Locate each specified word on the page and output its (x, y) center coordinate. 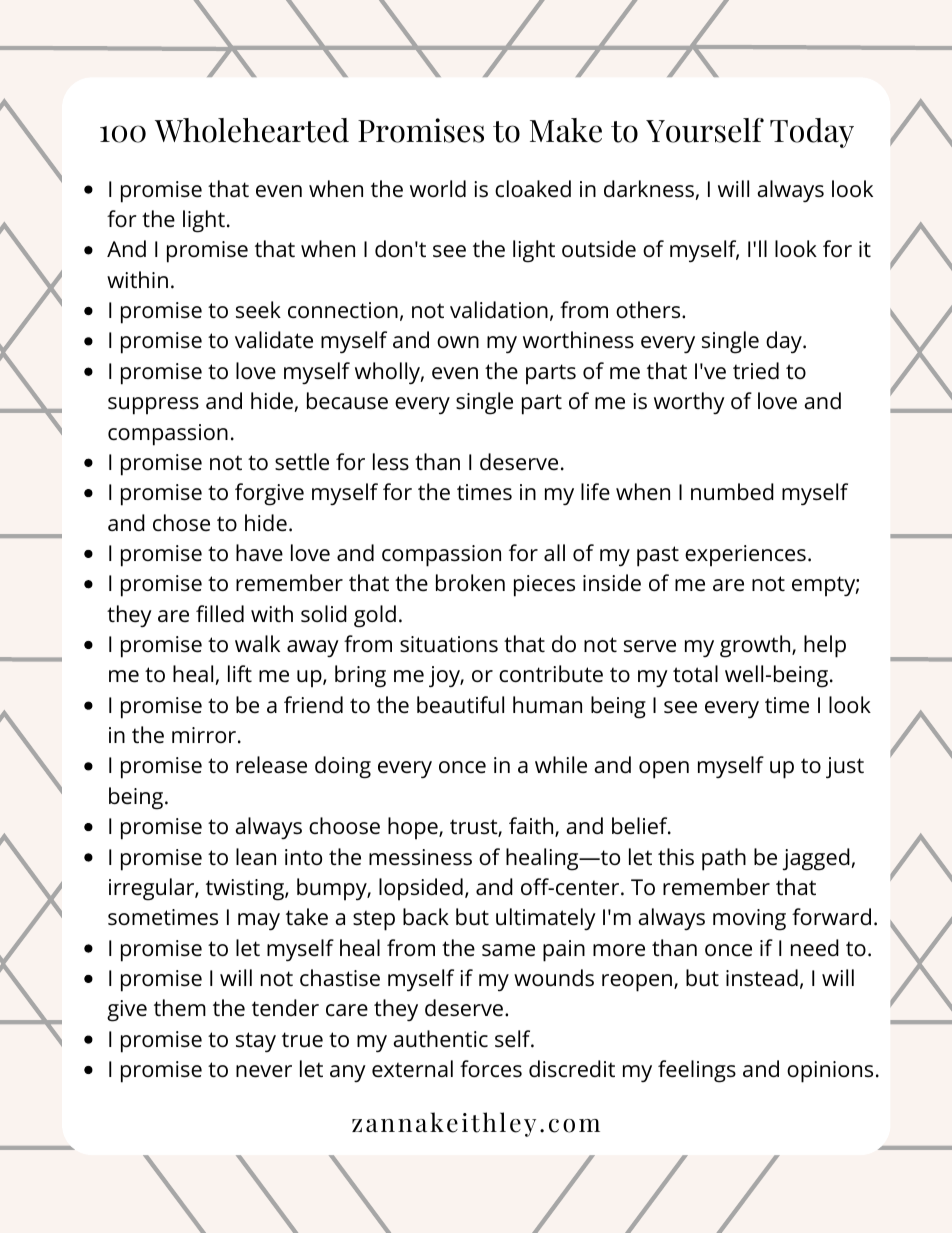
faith (532, 827)
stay (256, 1042)
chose (181, 523)
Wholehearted (252, 130)
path (724, 859)
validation (499, 310)
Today (812, 133)
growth (756, 646)
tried (756, 371)
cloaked (533, 189)
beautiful (460, 705)
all (554, 552)
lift (240, 673)
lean (256, 857)
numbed (732, 492)
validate (274, 340)
